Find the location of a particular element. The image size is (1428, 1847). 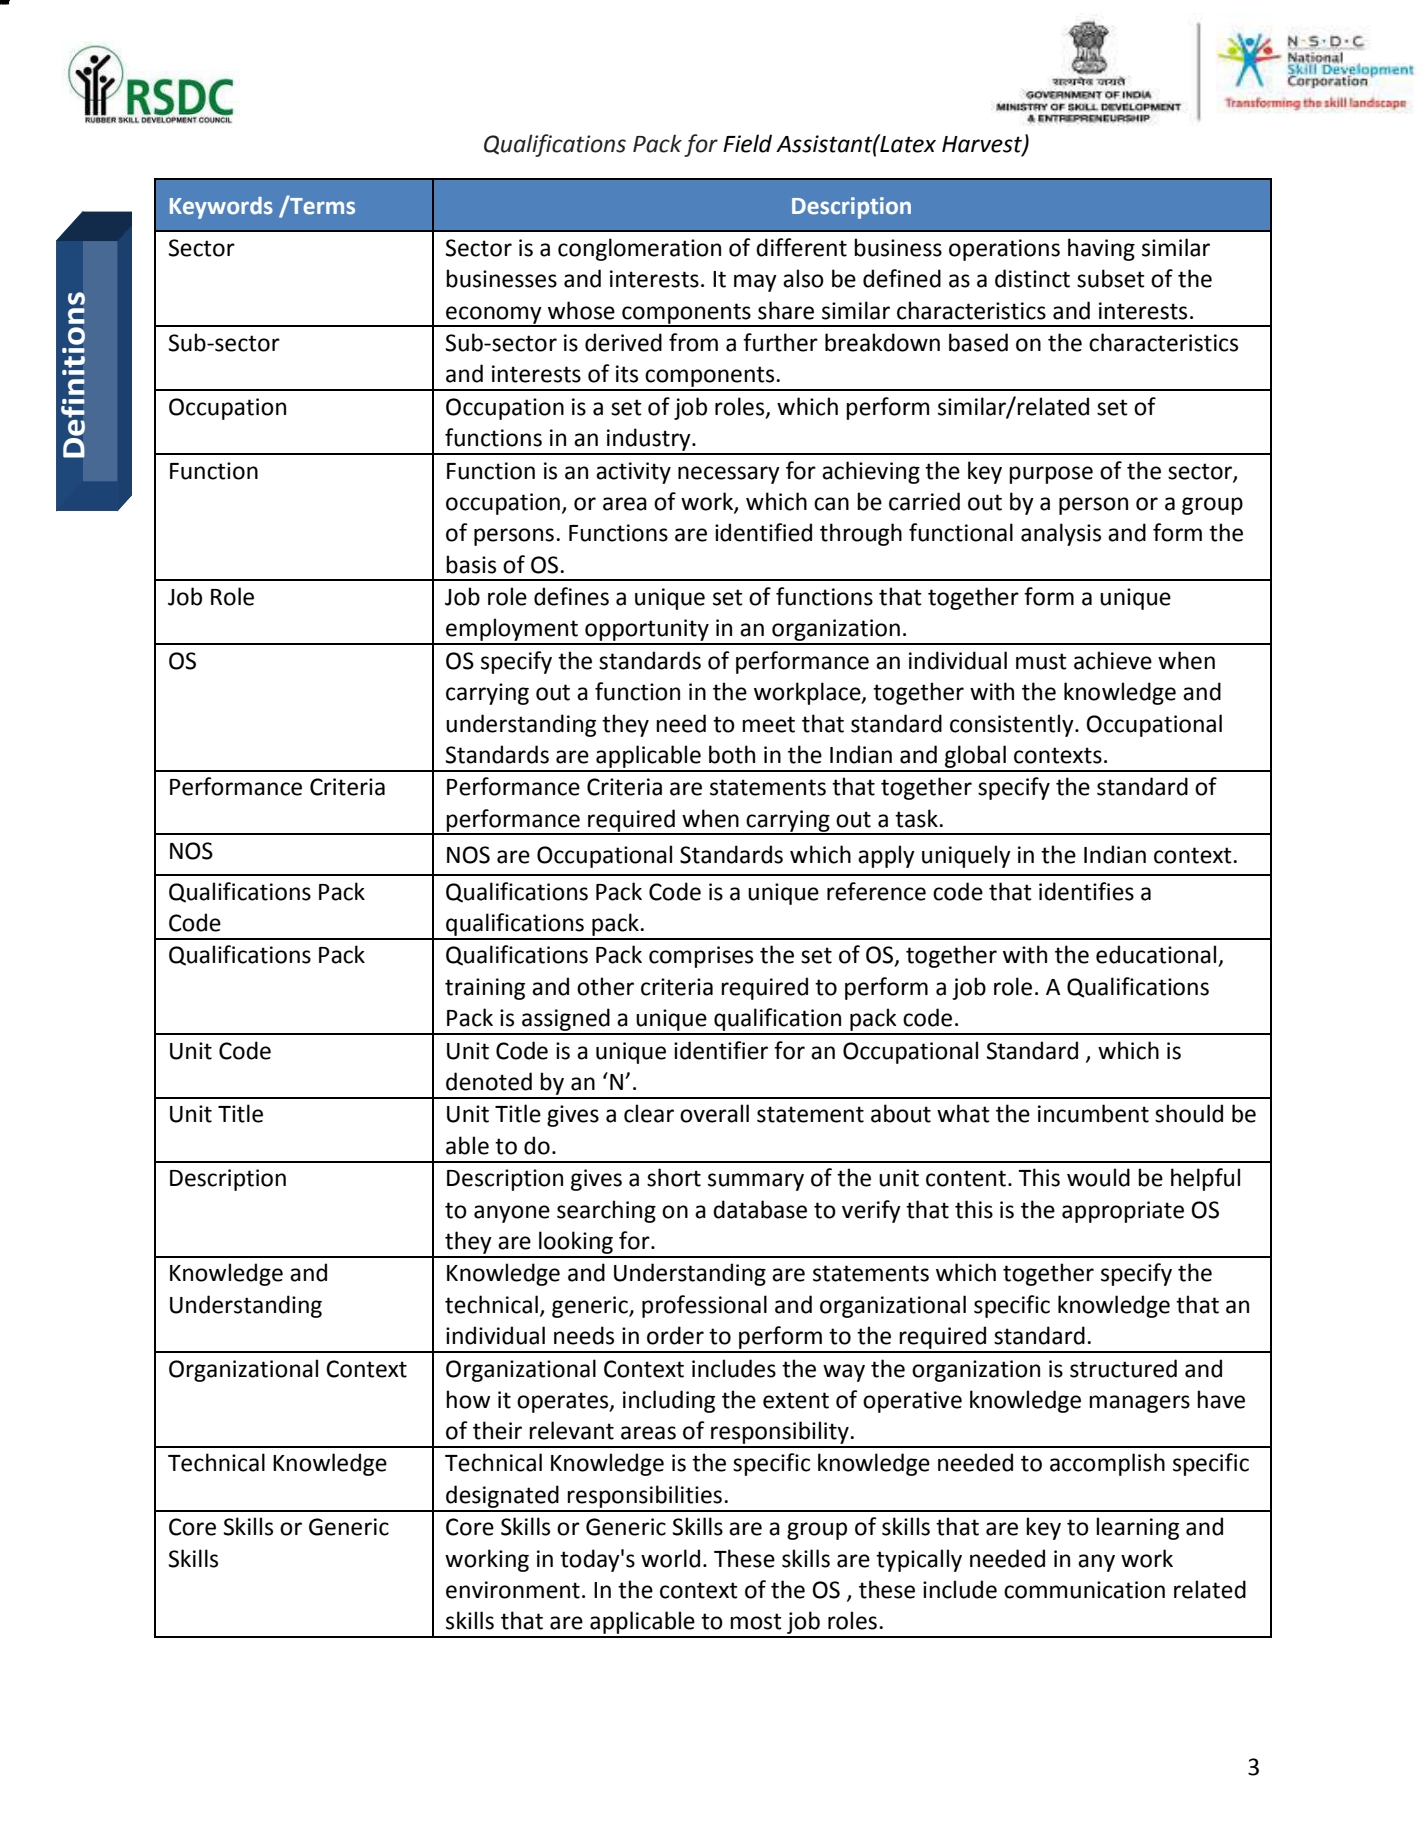

communication is located at coordinates (1084, 1590).
